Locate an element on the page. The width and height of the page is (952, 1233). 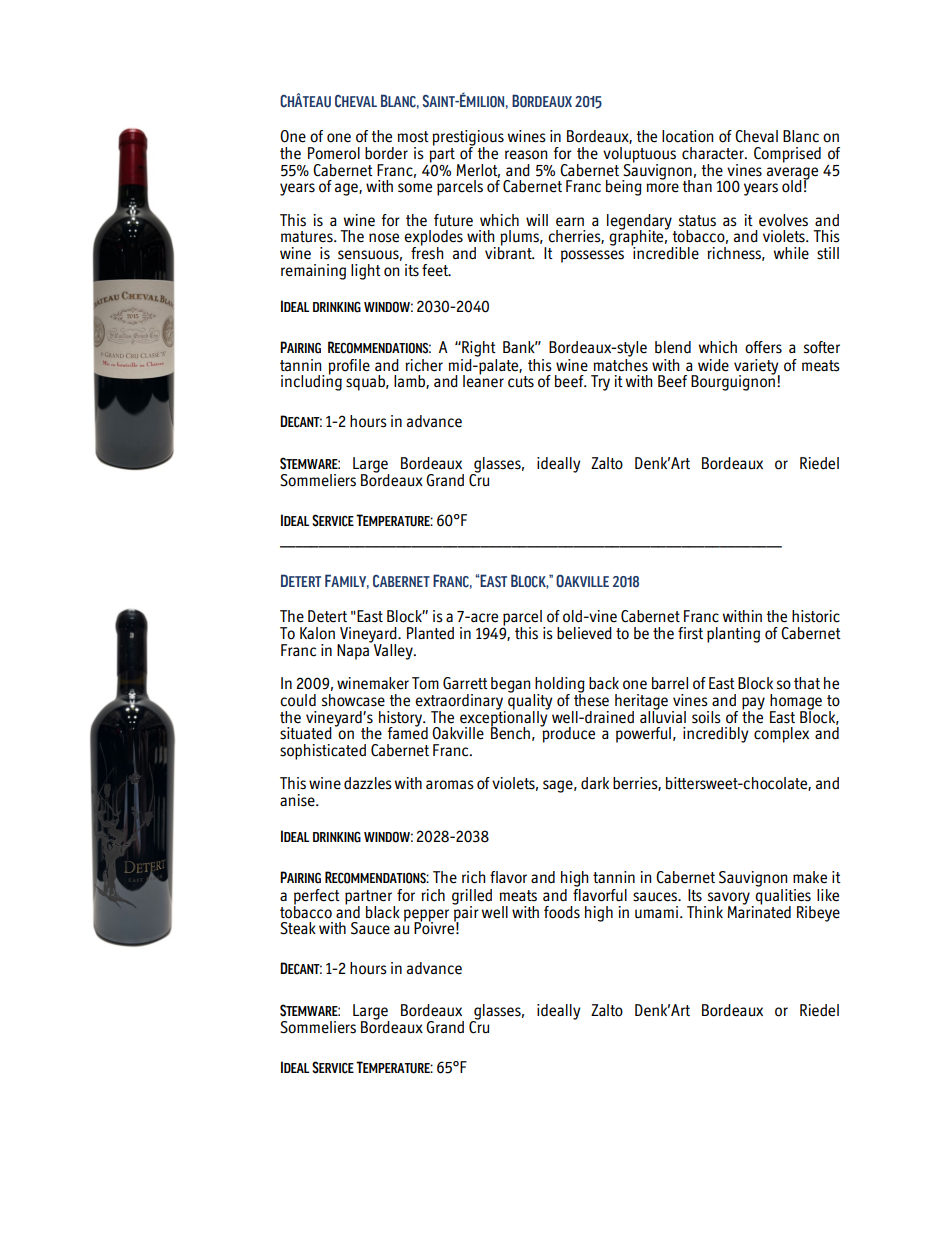
believed is located at coordinates (584, 633).
